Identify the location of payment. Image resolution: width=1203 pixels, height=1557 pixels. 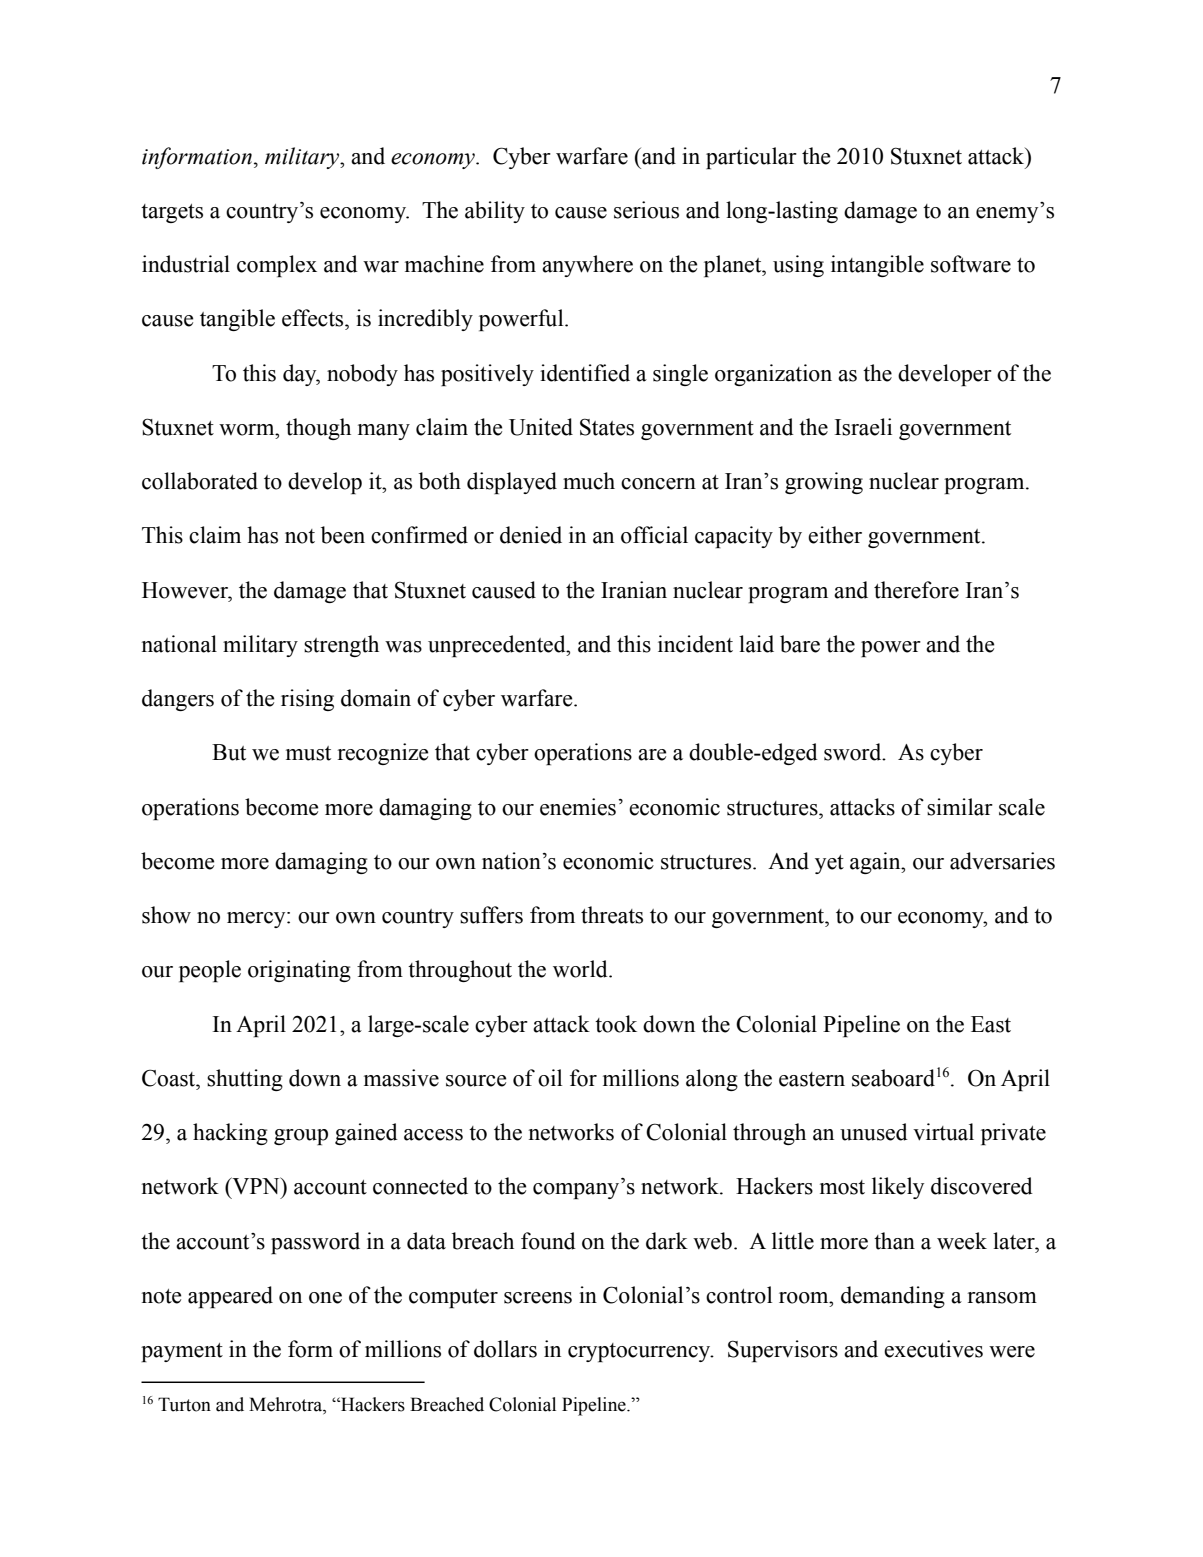
(182, 1352).
